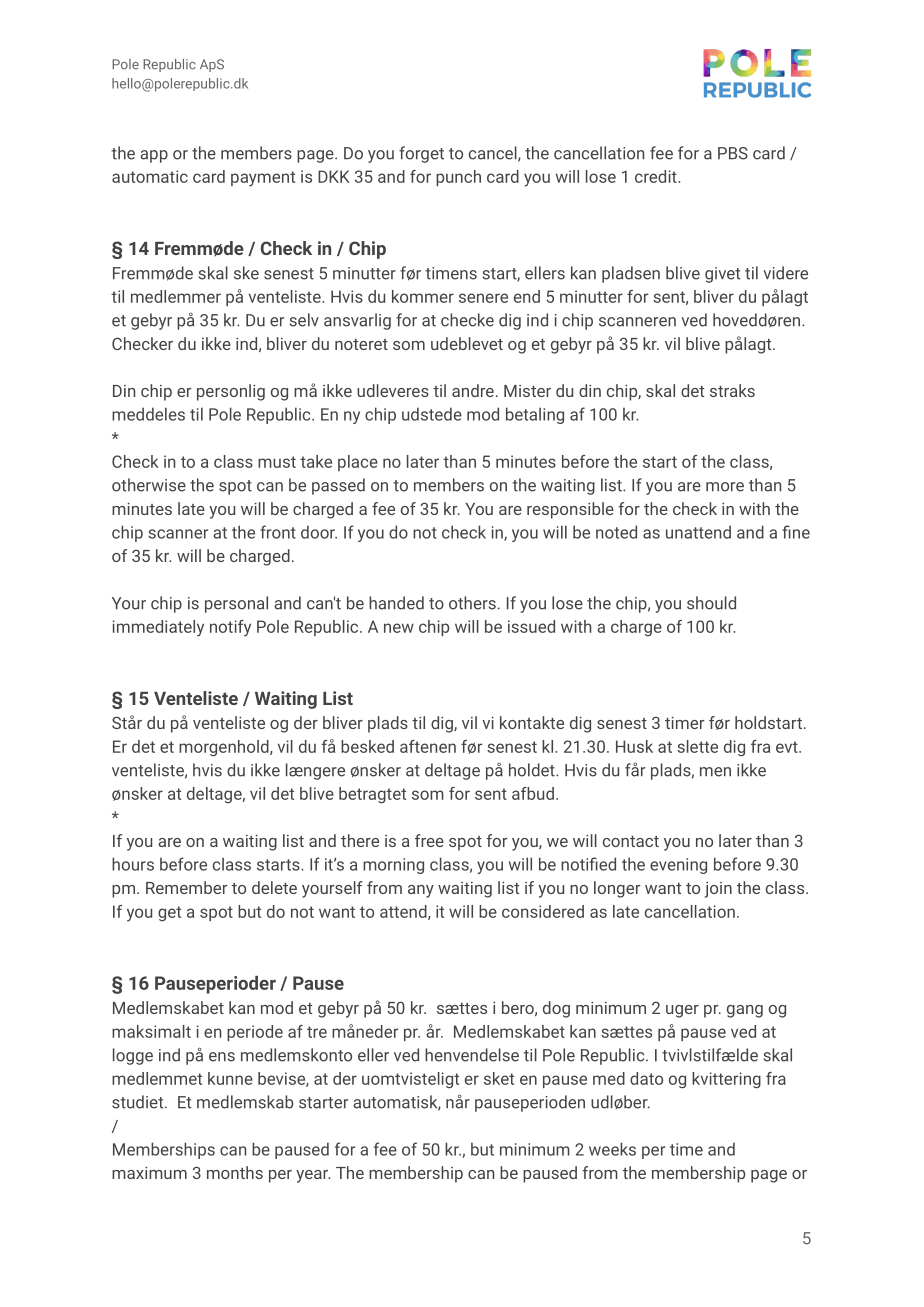  What do you see at coordinates (725, 487) in the page?
I see `more` at bounding box center [725, 487].
